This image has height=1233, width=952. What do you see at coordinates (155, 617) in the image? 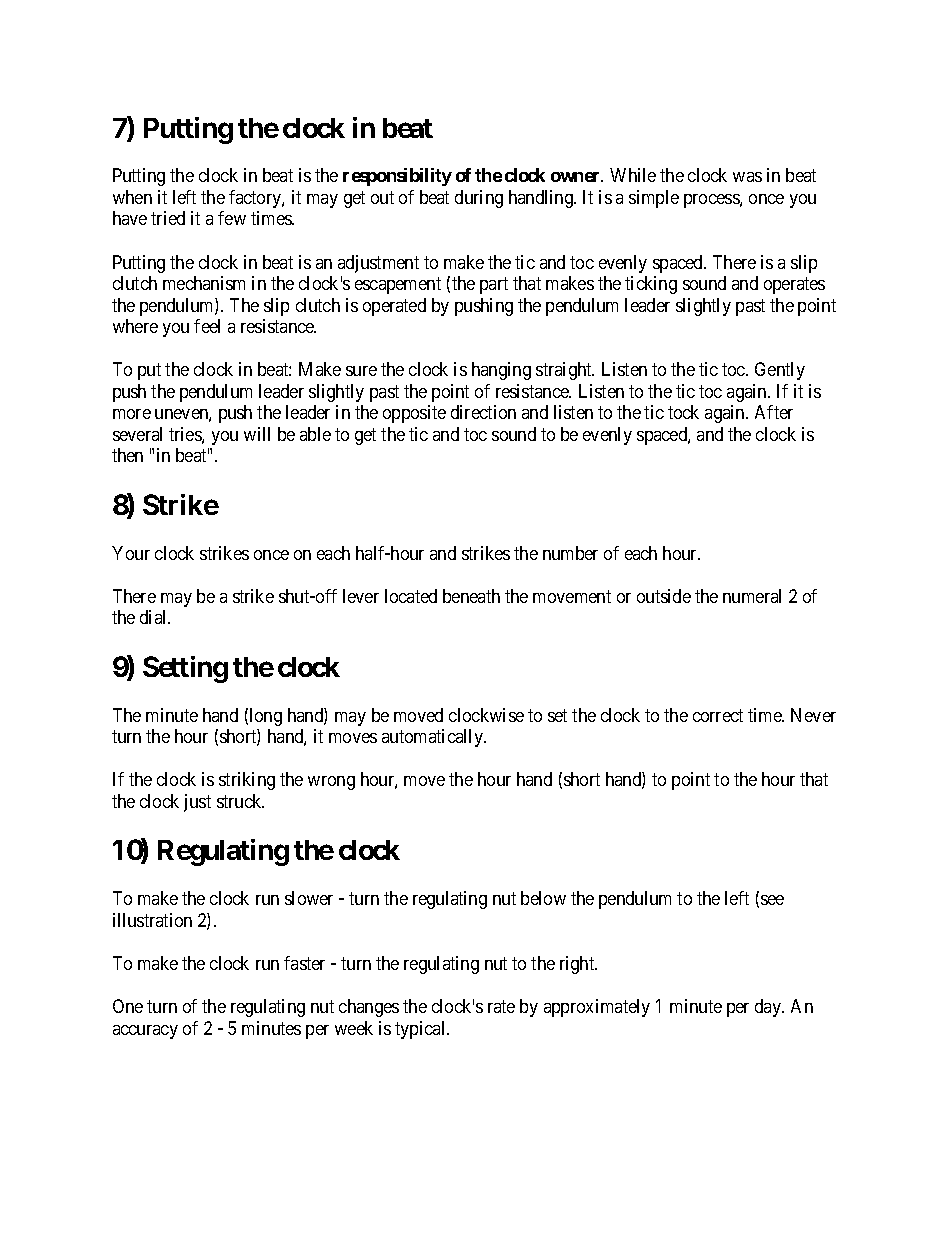
I see `dial` at bounding box center [155, 617].
